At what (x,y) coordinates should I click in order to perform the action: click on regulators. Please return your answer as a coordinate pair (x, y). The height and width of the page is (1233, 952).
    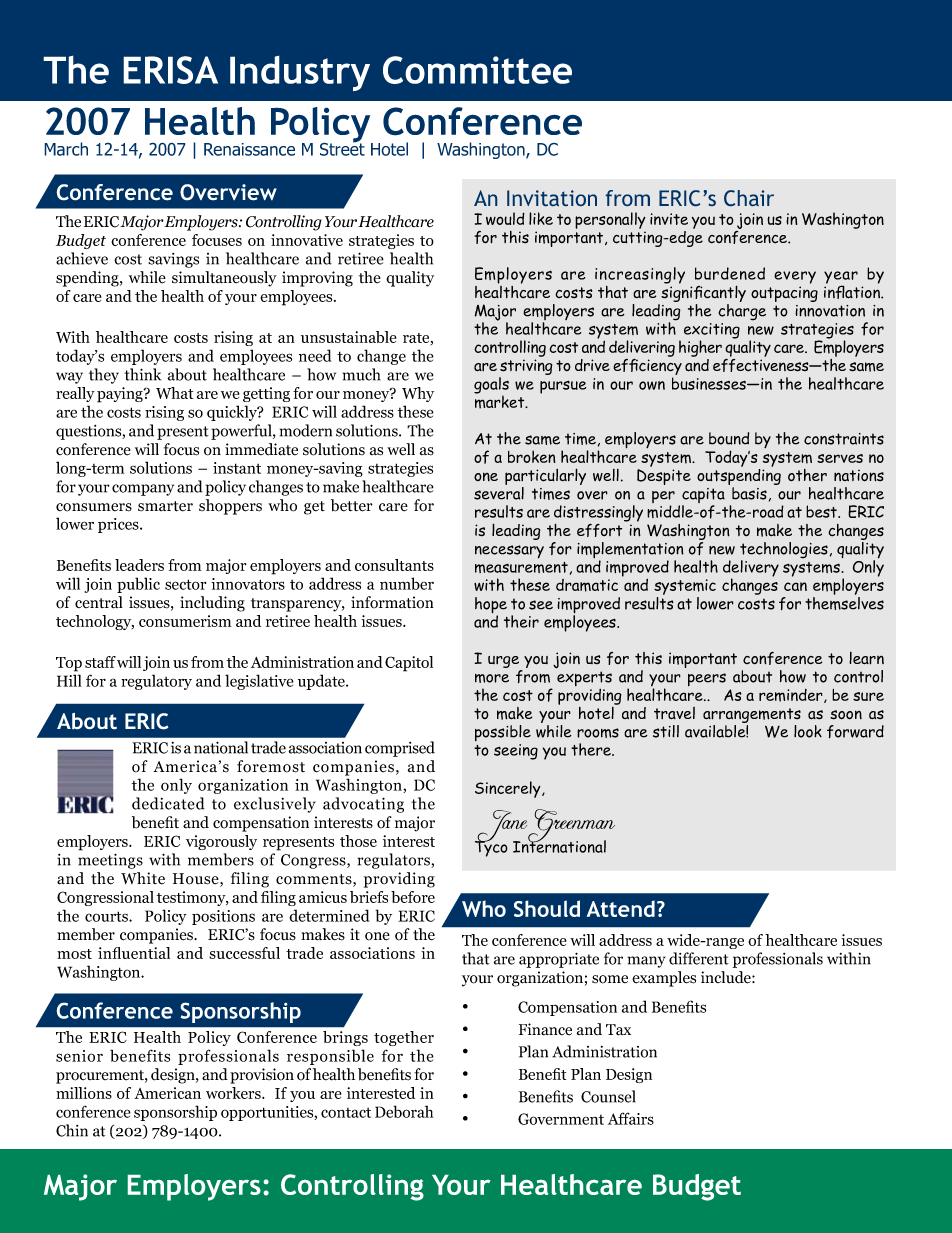
    Looking at the image, I should click on (395, 861).
